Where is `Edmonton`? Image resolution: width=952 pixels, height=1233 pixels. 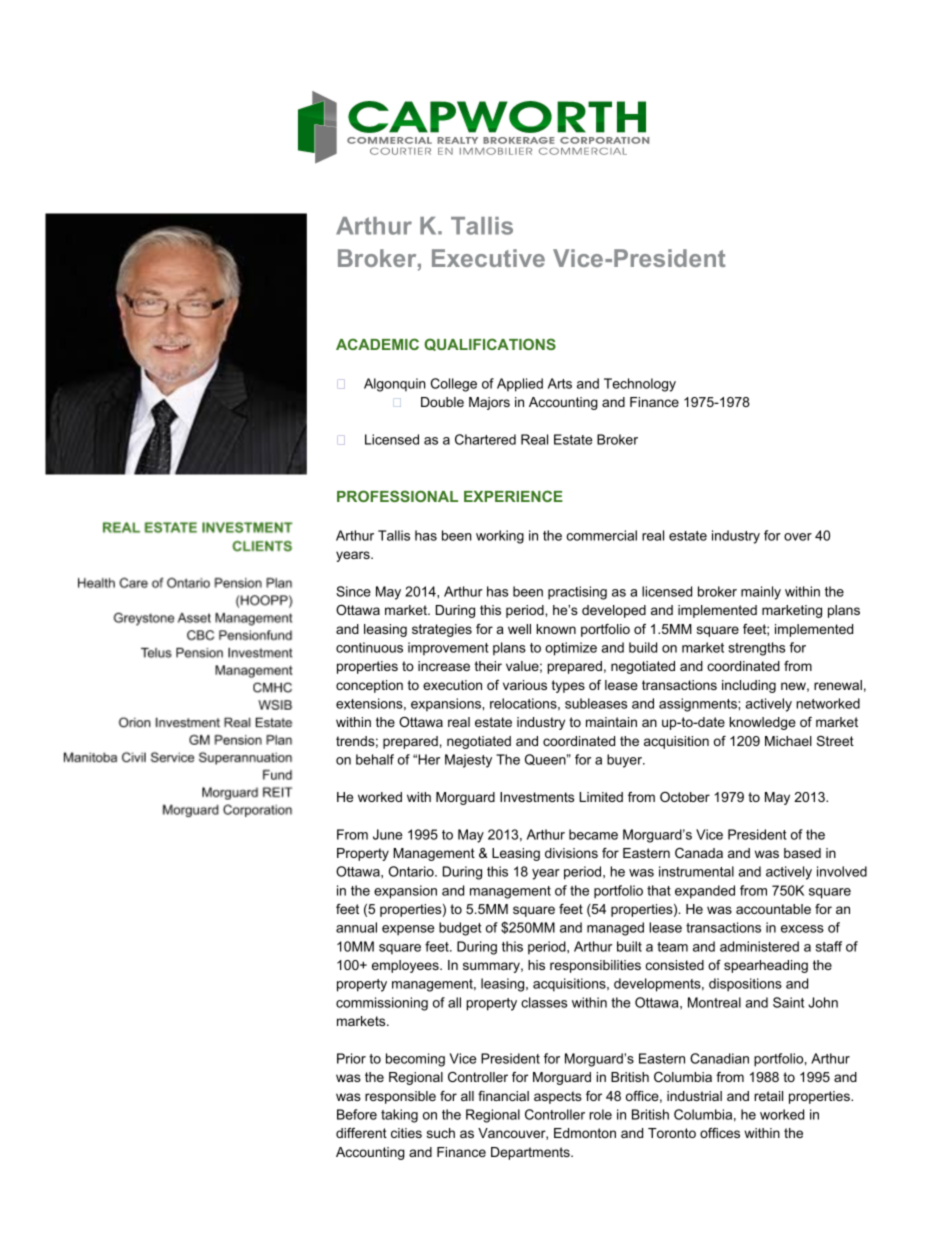 Edmonton is located at coordinates (585, 1133).
